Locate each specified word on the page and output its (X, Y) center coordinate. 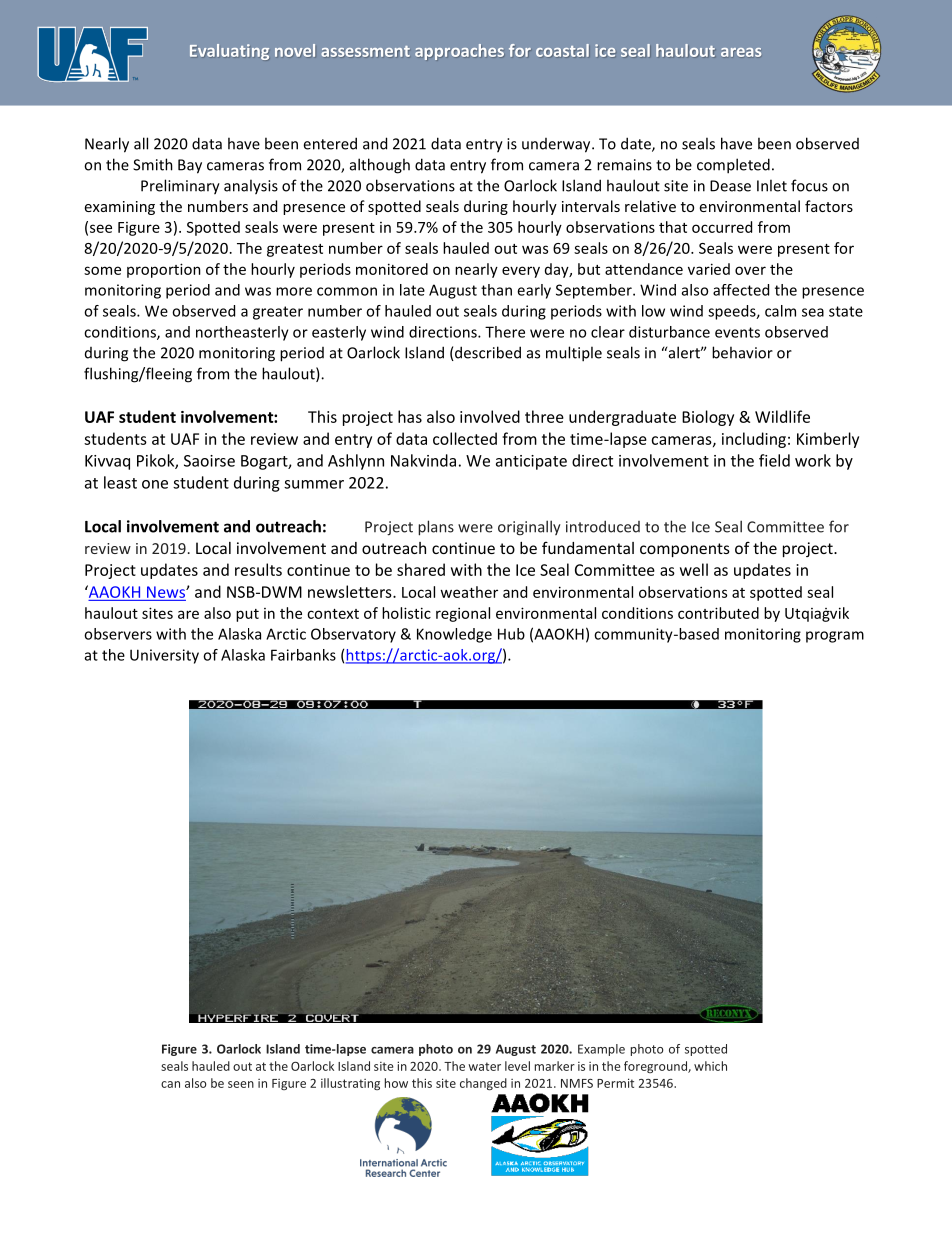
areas (741, 52)
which (710, 1066)
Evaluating (229, 52)
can (170, 1084)
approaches (459, 52)
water (484, 1066)
